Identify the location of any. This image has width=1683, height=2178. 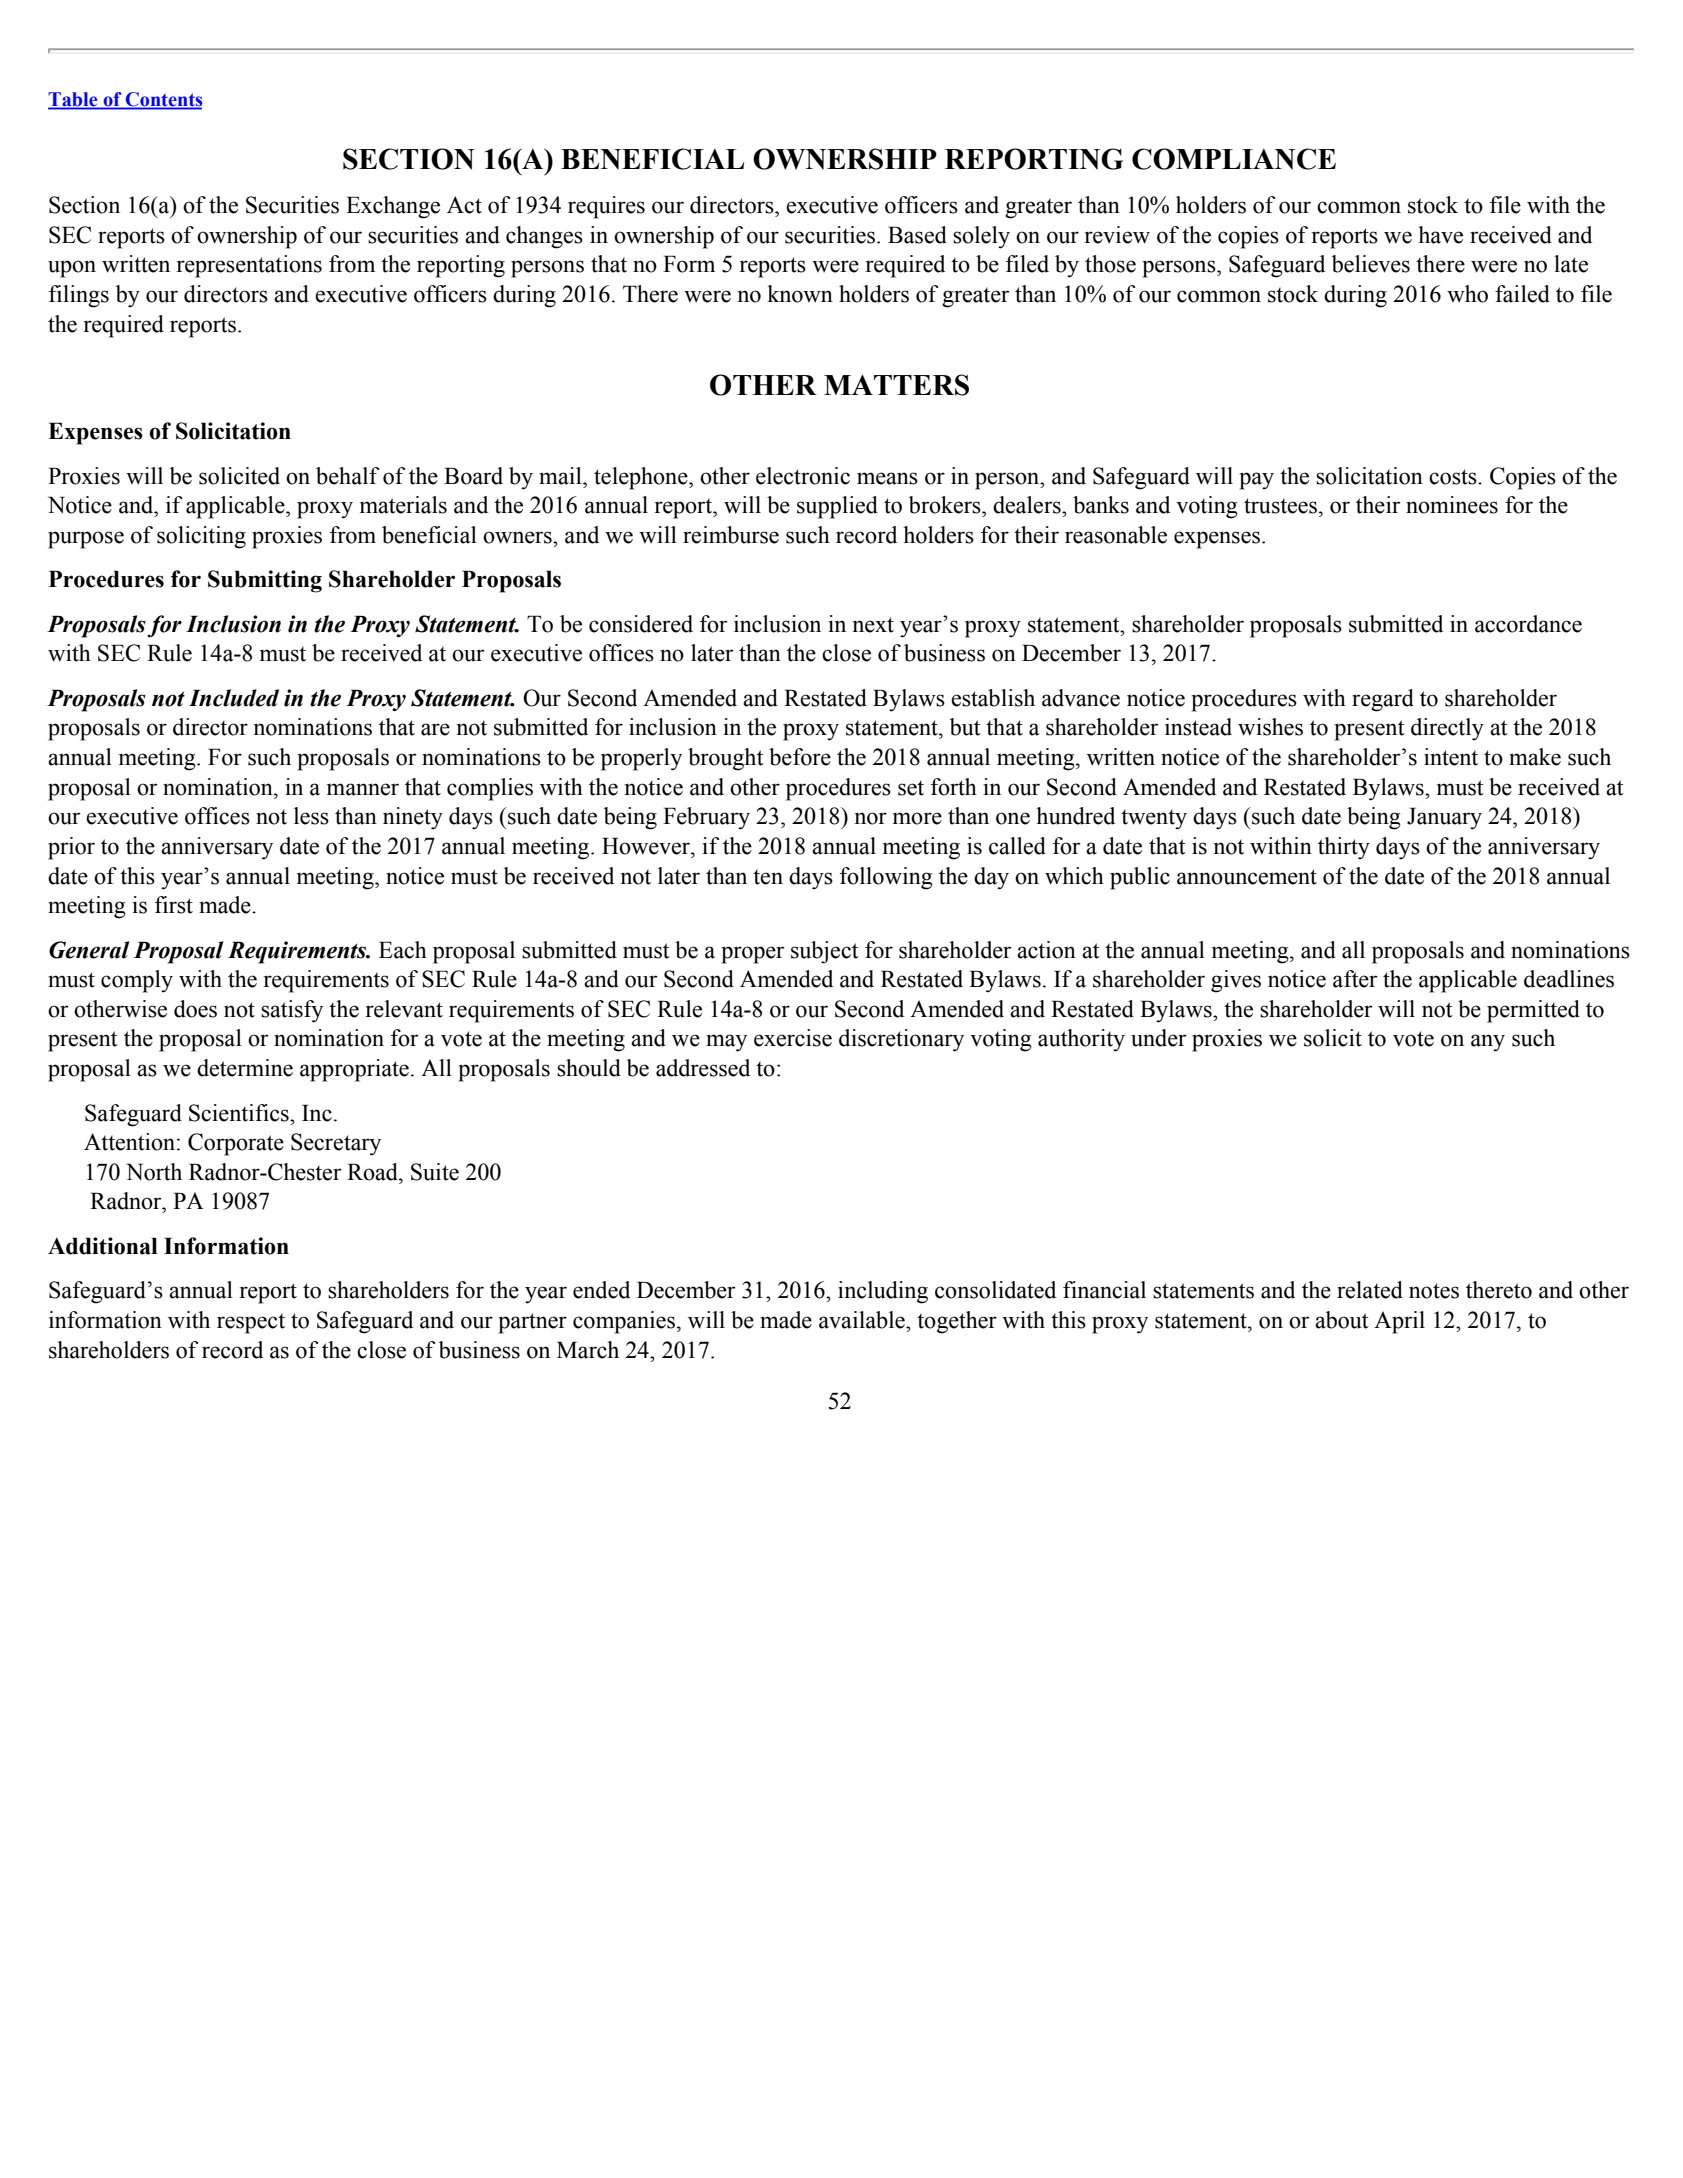
(1488, 1043).
